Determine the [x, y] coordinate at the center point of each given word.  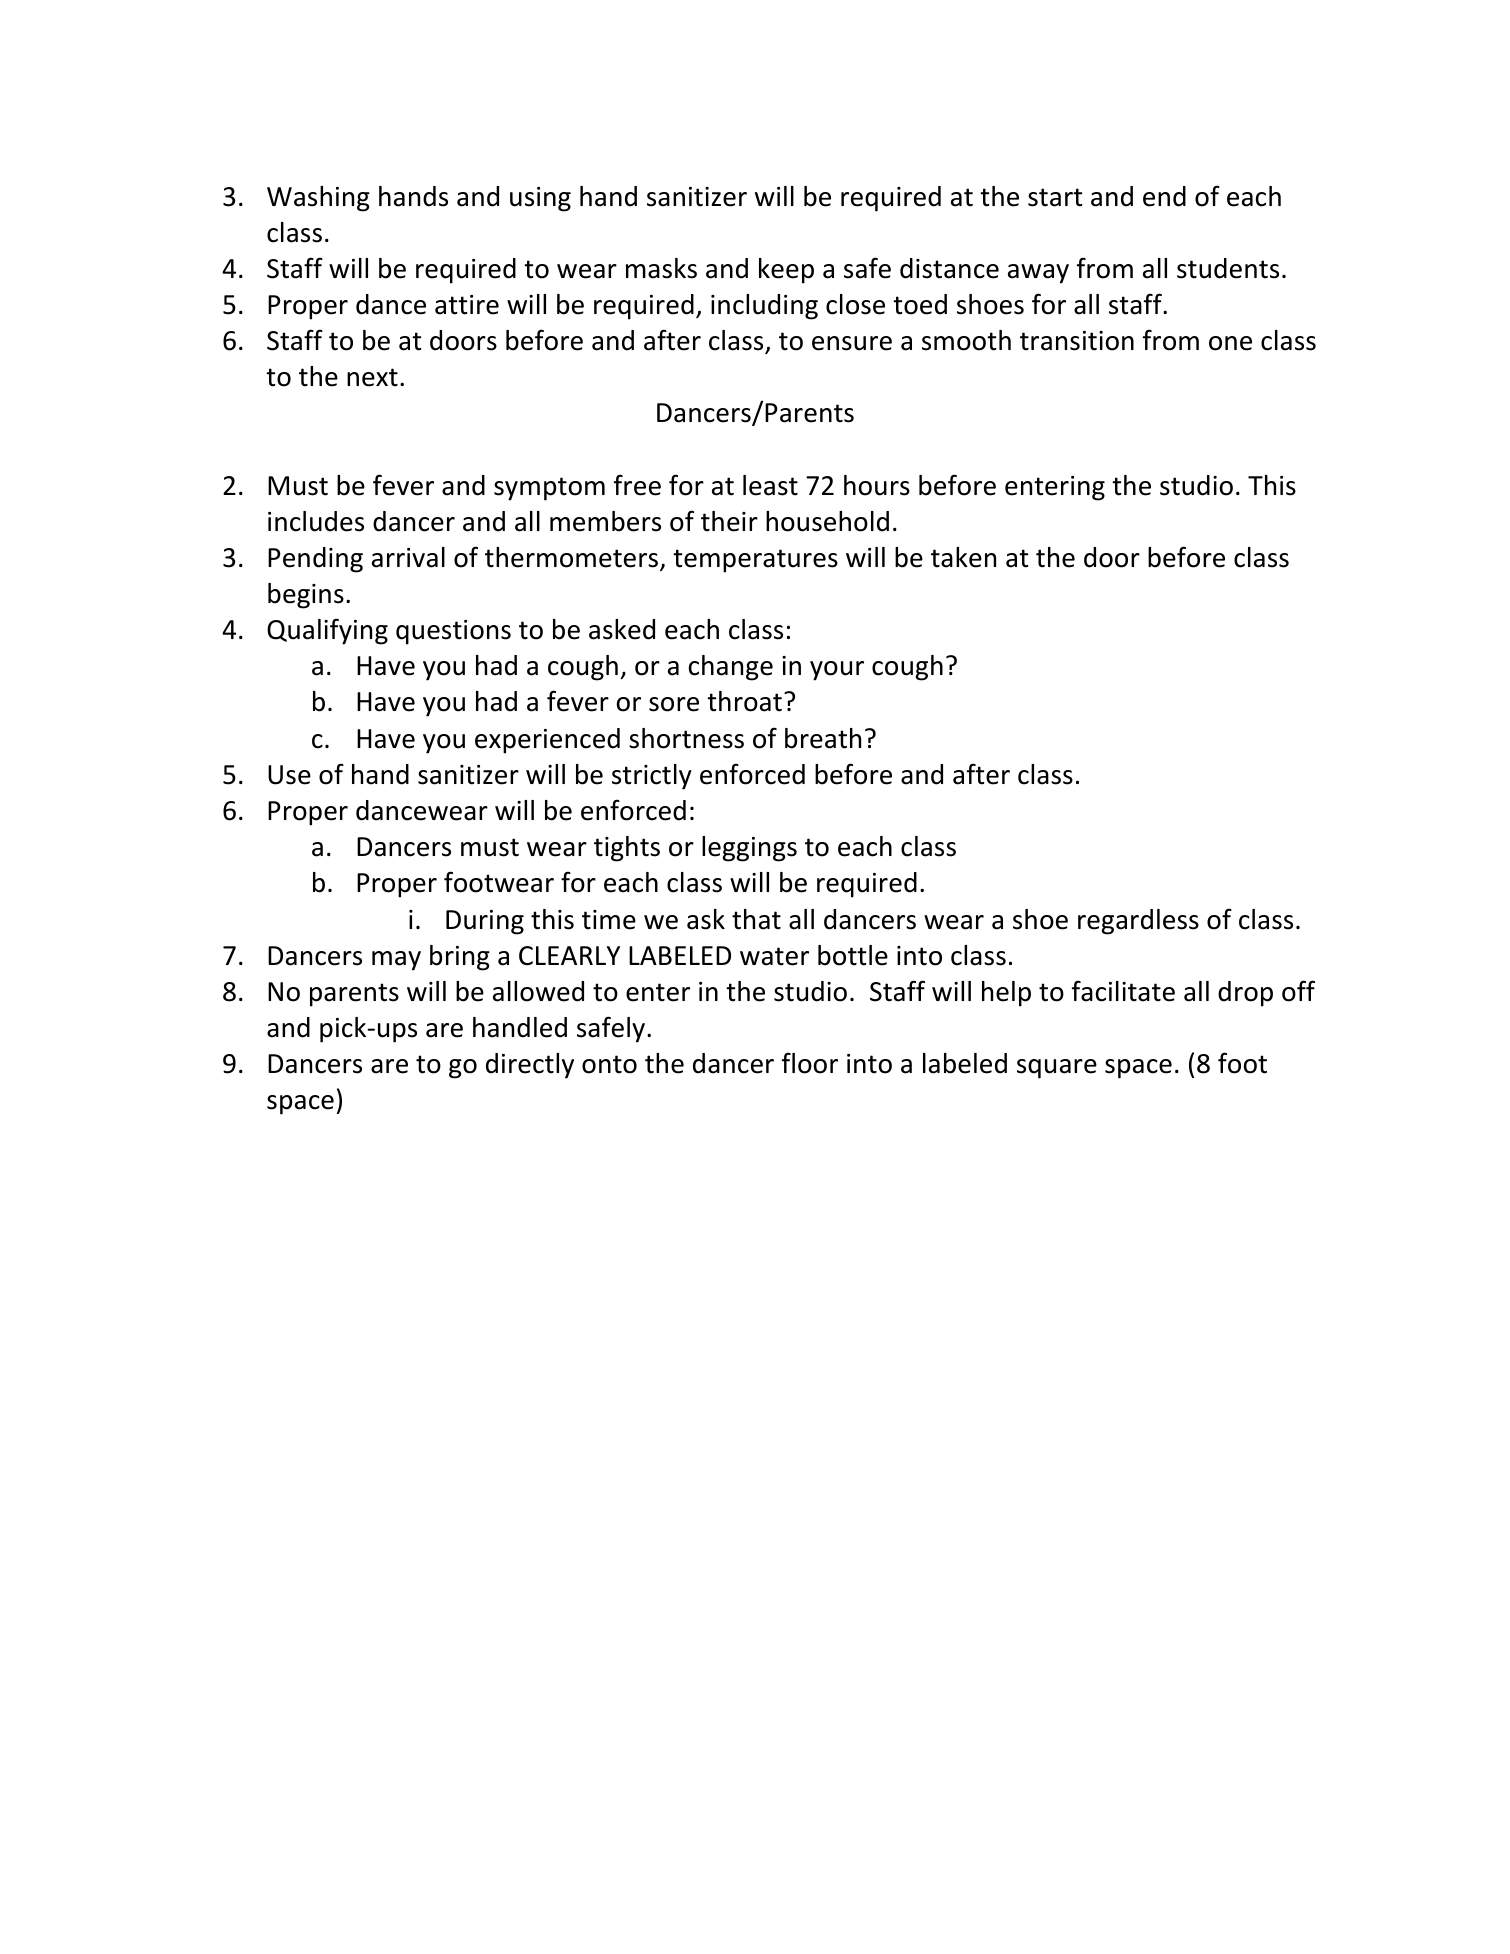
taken [963, 557]
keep [786, 271]
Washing [318, 199]
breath [823, 738]
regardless [1138, 922]
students [1228, 268]
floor [810, 1063]
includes [316, 521]
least [770, 485]
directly [530, 1066]
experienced [547, 741]
